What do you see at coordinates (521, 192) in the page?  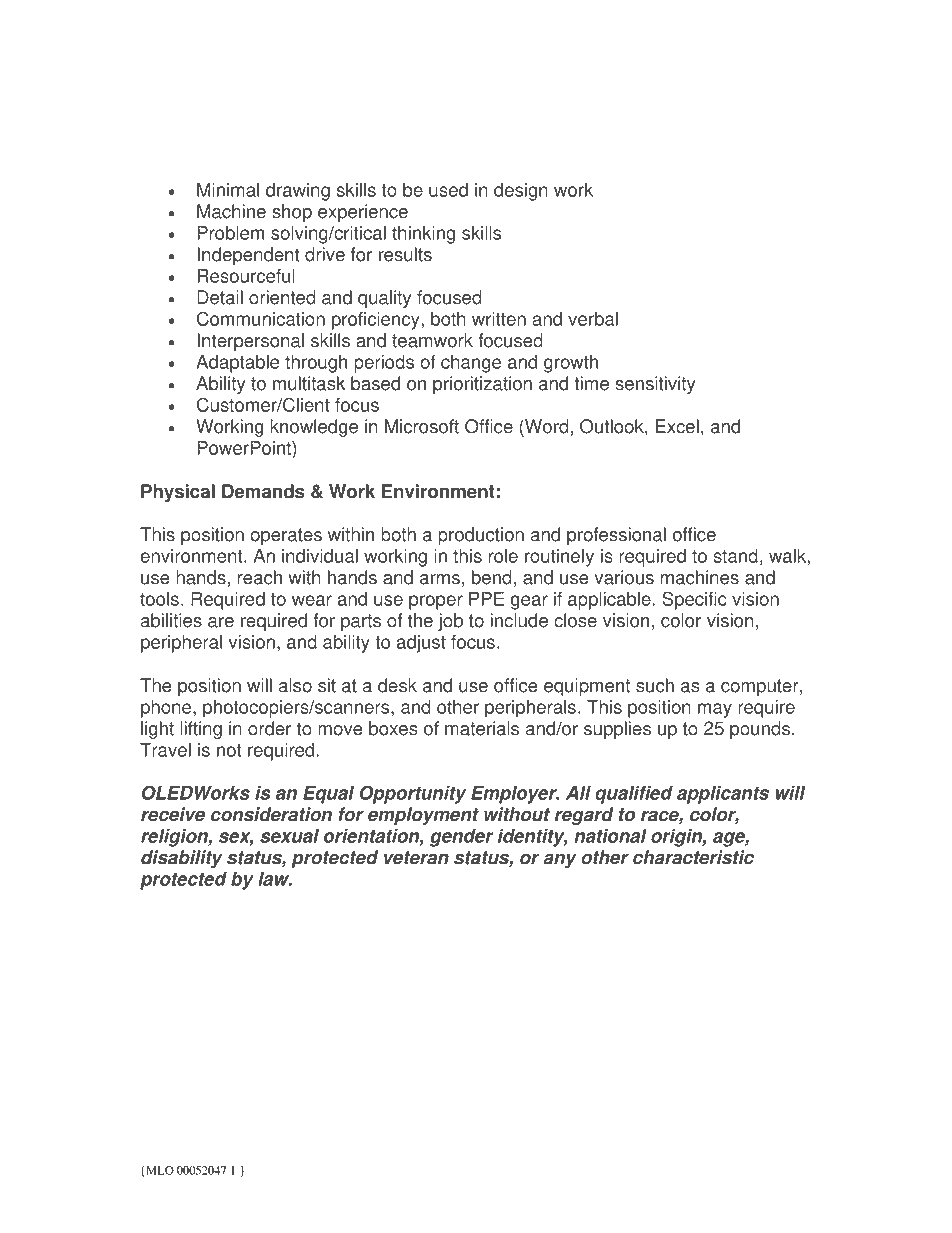 I see `design` at bounding box center [521, 192].
